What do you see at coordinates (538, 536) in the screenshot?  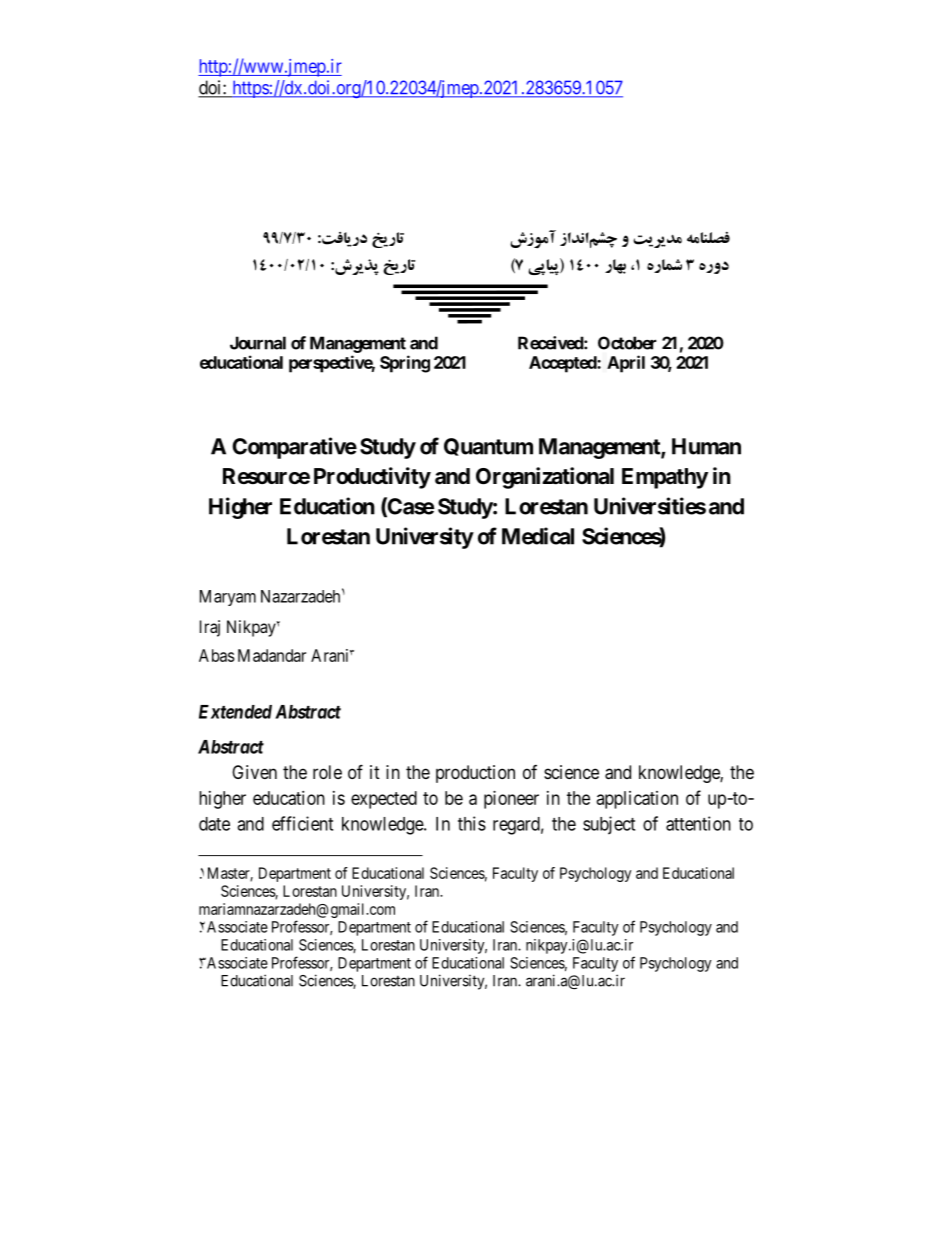 I see `Medical` at bounding box center [538, 536].
